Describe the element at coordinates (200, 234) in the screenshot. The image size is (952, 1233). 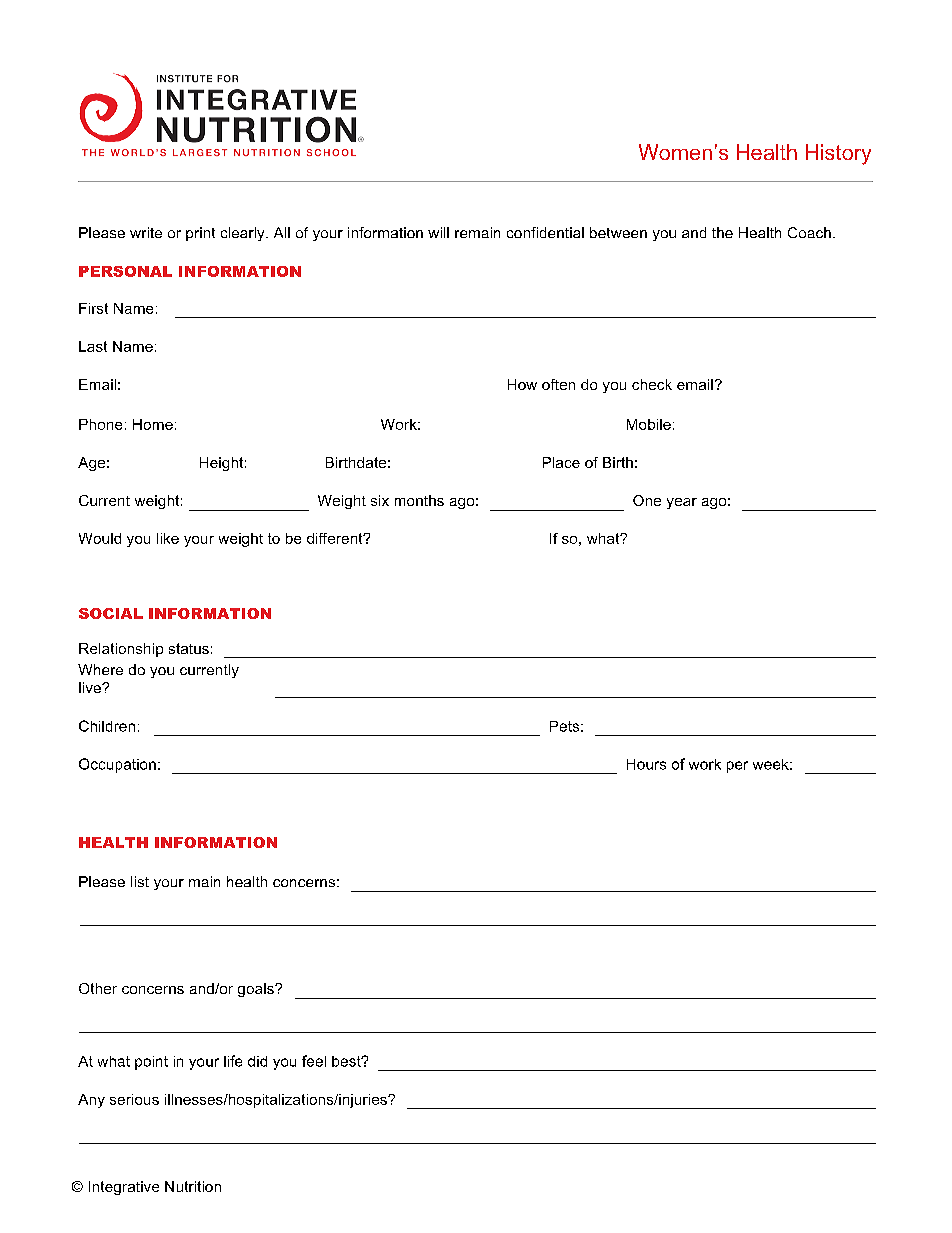
I see `print` at that location.
